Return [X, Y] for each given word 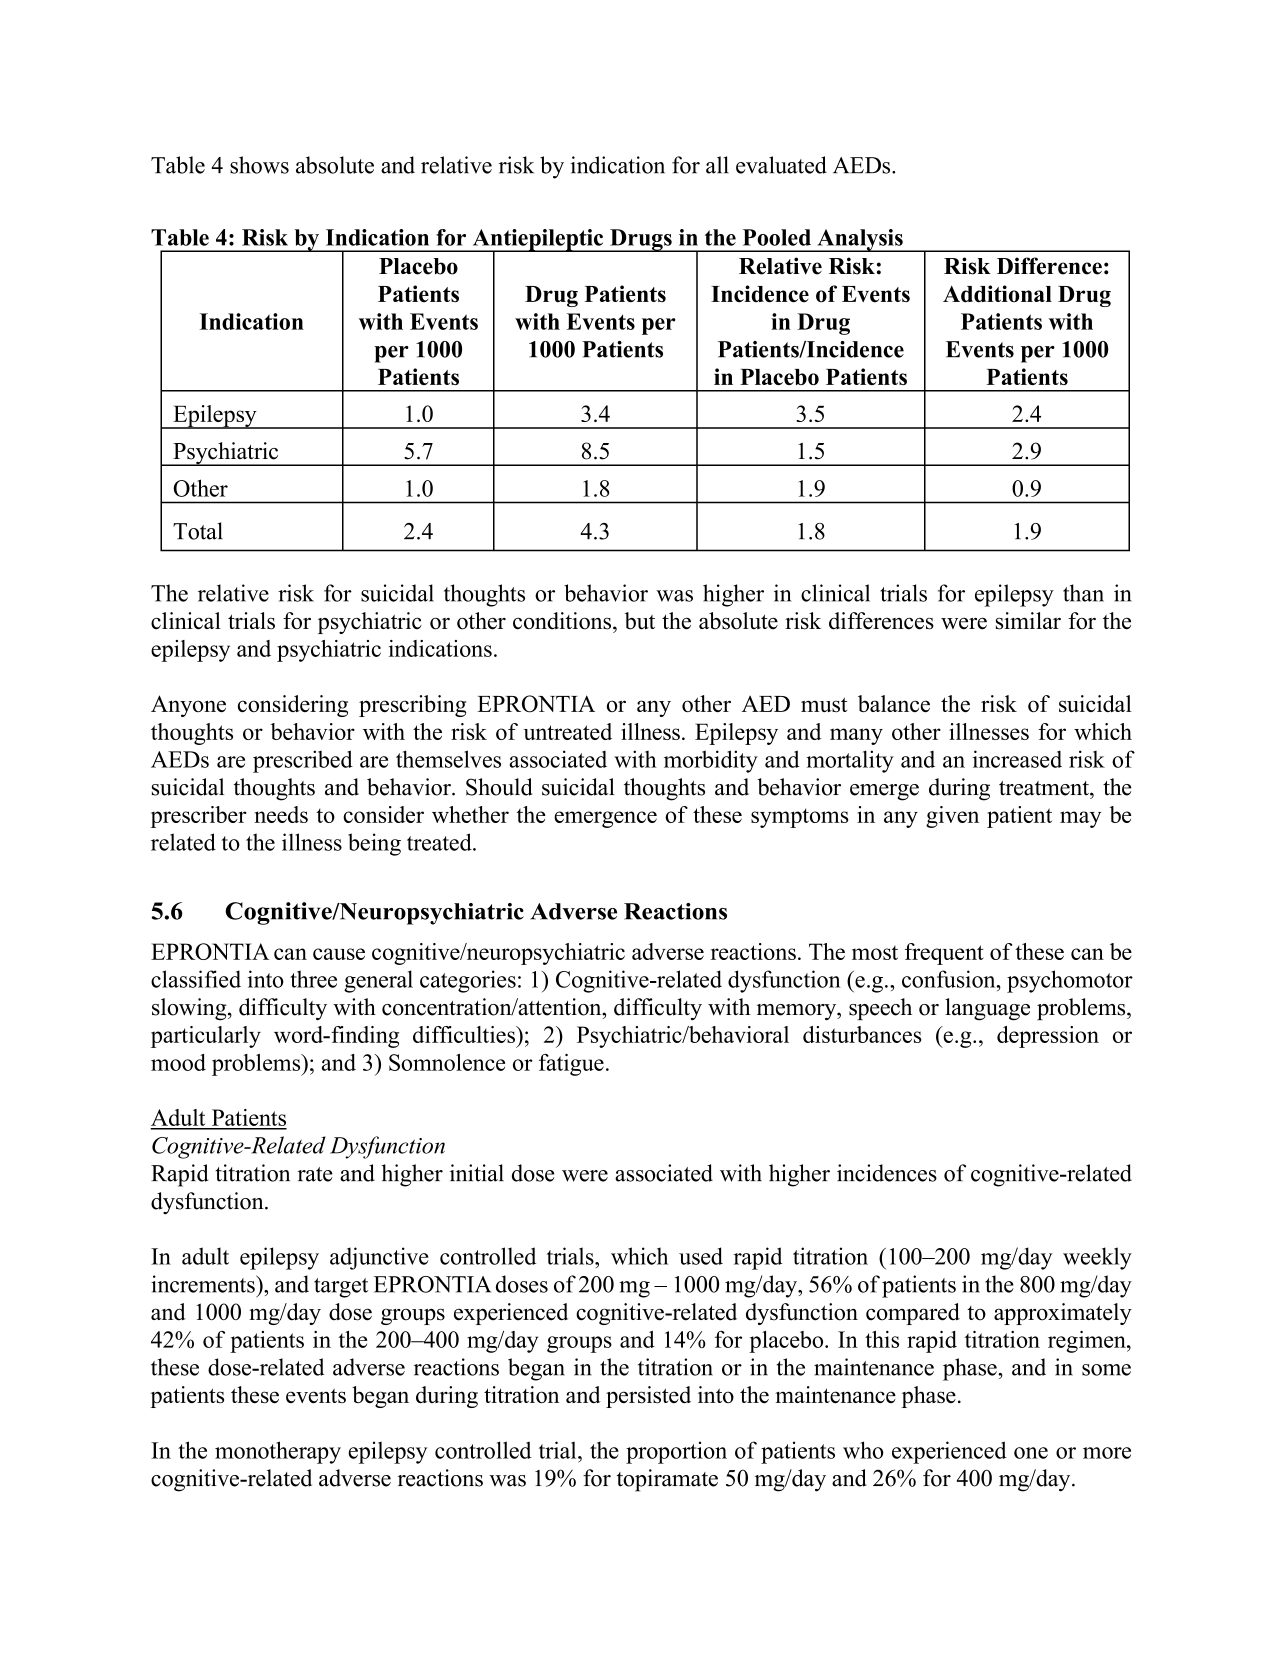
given [952, 817]
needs [281, 814]
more [1107, 1453]
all [717, 165]
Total [198, 531]
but [640, 621]
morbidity [711, 761]
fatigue [571, 1065]
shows [259, 165]
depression [1048, 1037]
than [1083, 593]
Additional [997, 294]
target [341, 1288]
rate [315, 1174]
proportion [676, 1452]
